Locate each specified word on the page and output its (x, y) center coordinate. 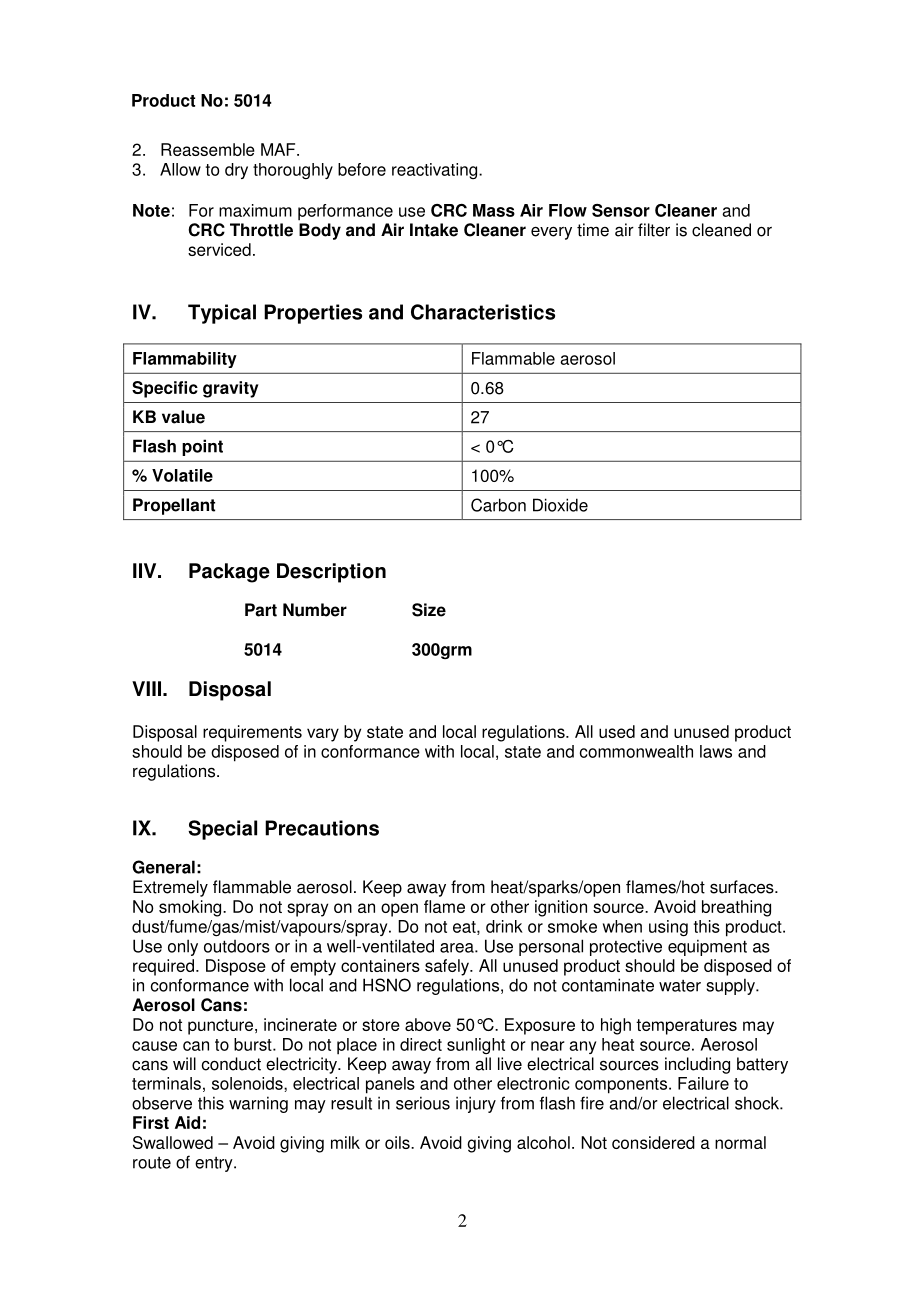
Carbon (498, 505)
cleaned (721, 230)
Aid (187, 1122)
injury (476, 1104)
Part (261, 610)
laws (716, 751)
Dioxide (560, 505)
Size (429, 610)
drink (504, 926)
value (183, 417)
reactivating (436, 171)
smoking (191, 908)
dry (236, 171)
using (668, 928)
